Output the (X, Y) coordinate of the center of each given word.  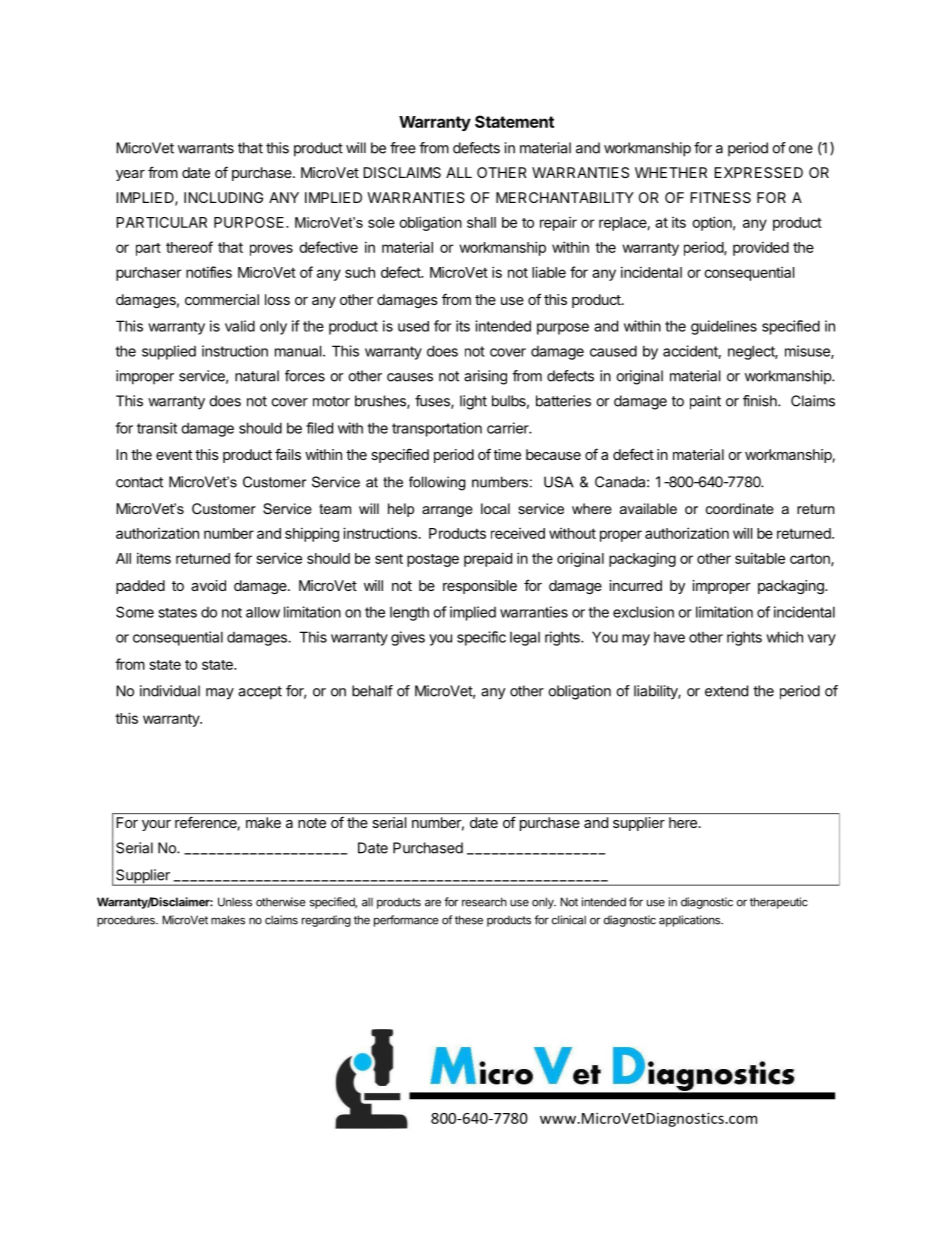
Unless (235, 902)
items (154, 558)
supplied (169, 352)
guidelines (724, 327)
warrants (206, 148)
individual (170, 691)
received (518, 533)
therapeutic (779, 903)
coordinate (740, 508)
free (403, 148)
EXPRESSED (758, 172)
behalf (372, 691)
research (484, 902)
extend (726, 691)
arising (485, 377)
